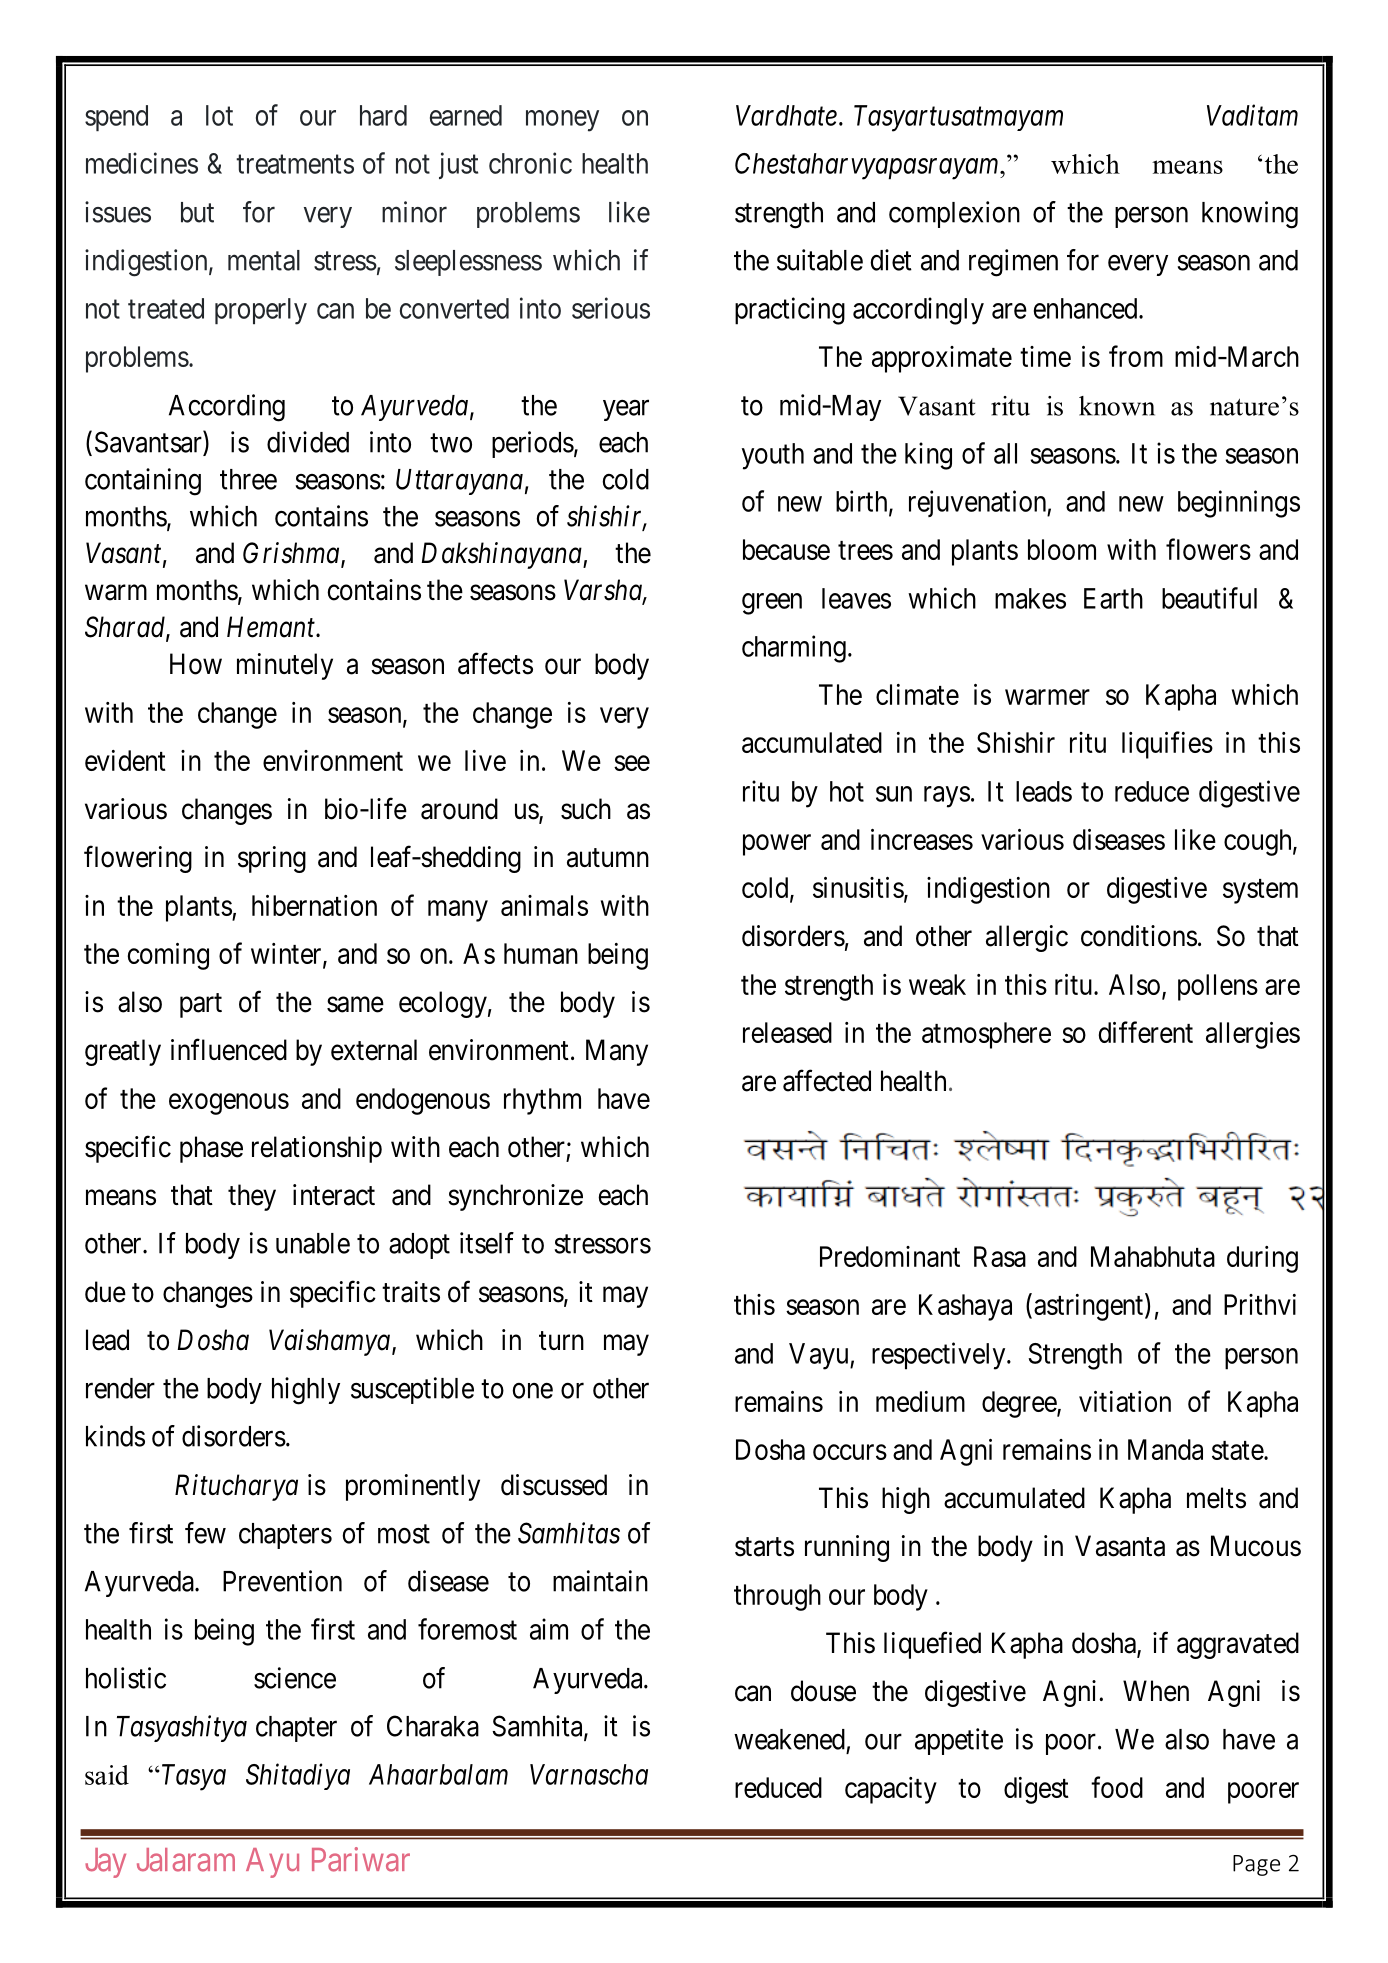 This screenshot has height=1963, width=1388. I want to click on starts, so click(764, 1547).
